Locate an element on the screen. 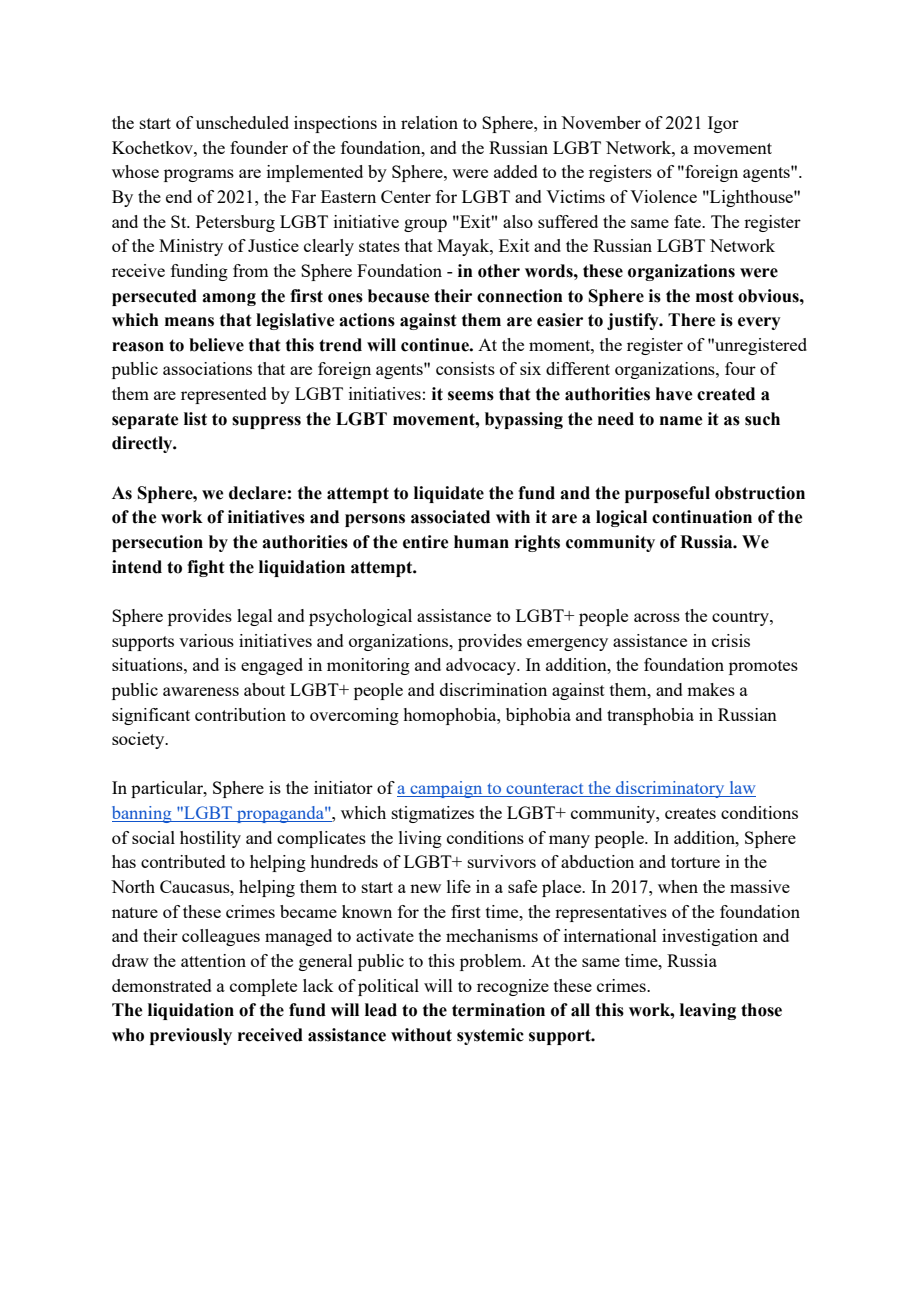 This screenshot has height=1307, width=924. consists is located at coordinates (465, 368).
